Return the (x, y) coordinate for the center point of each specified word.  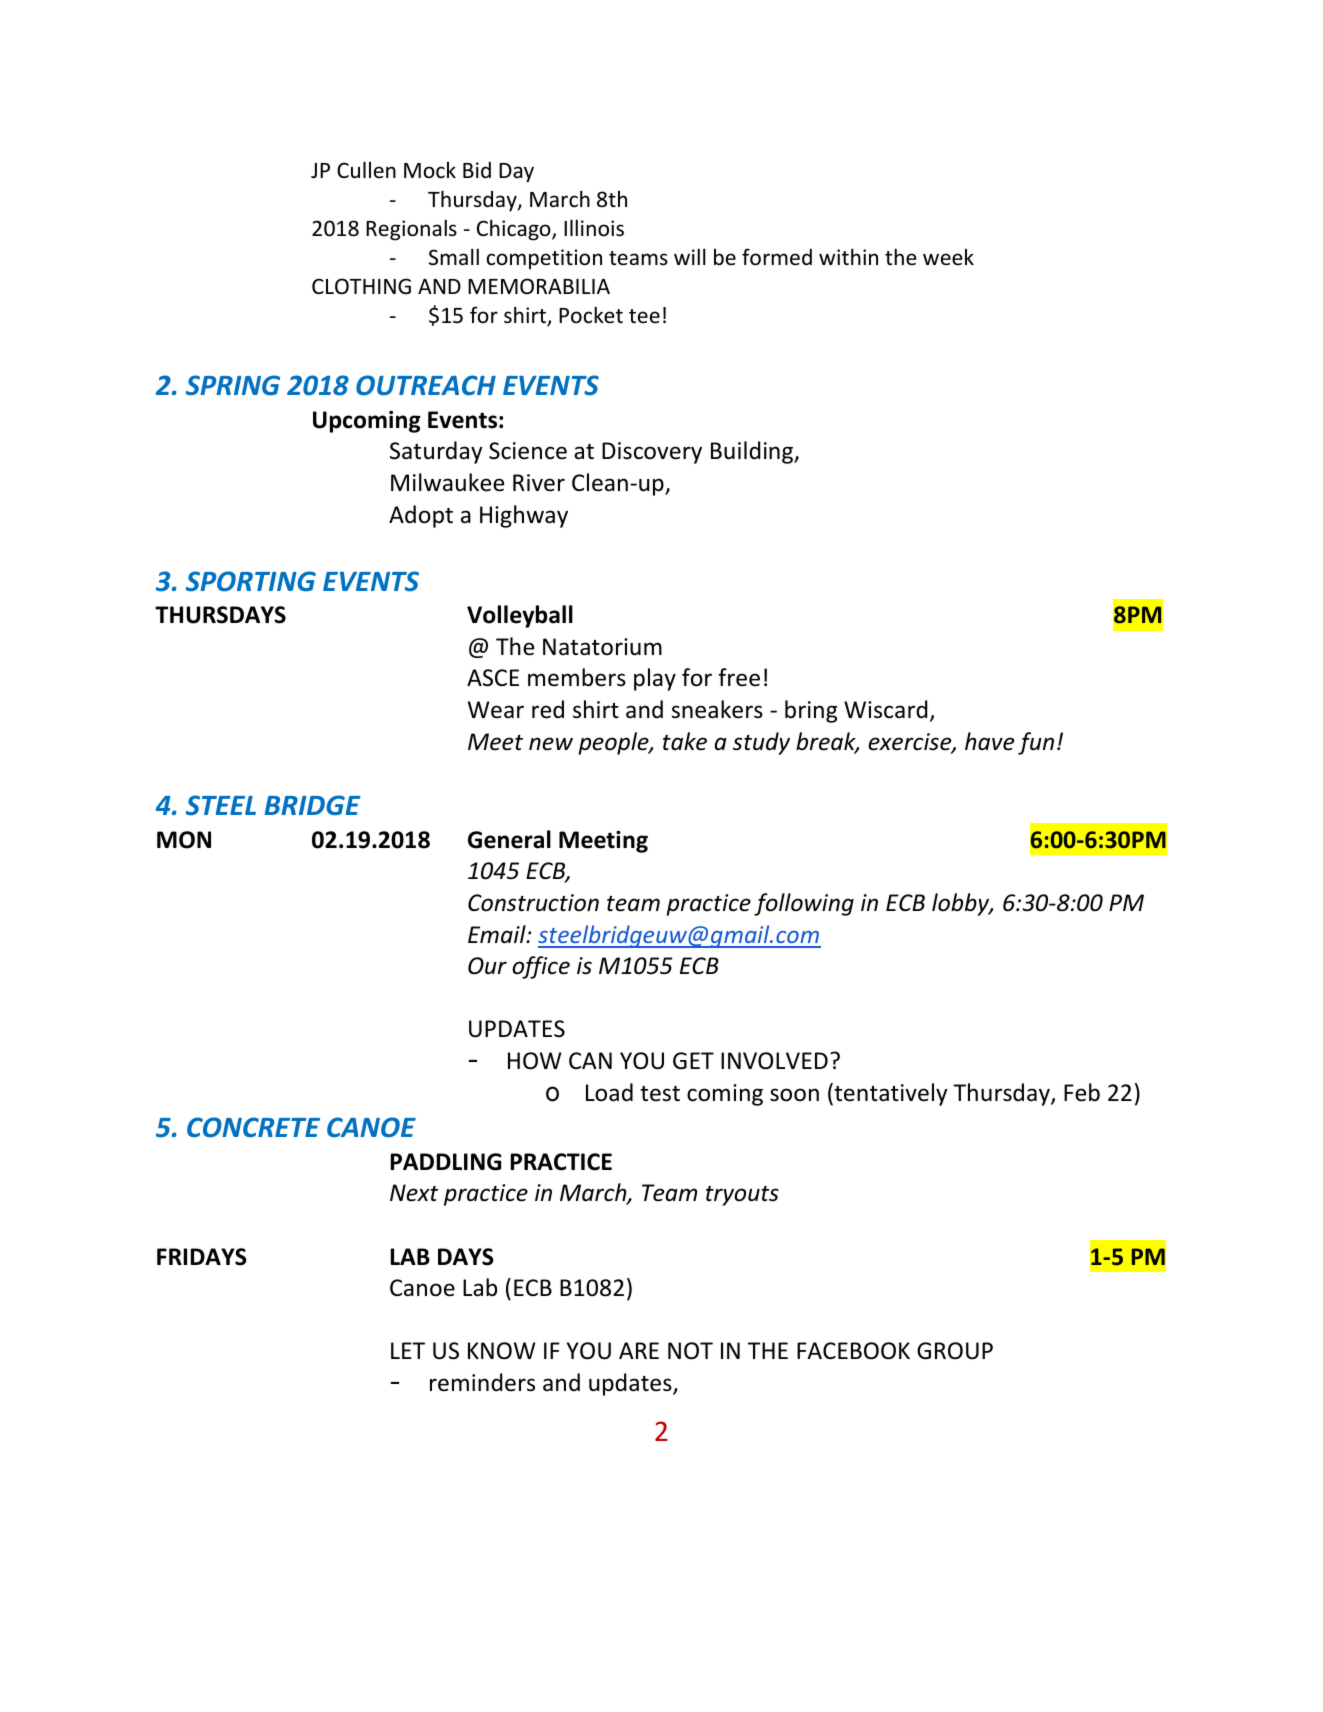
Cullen (366, 170)
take (685, 741)
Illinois (594, 228)
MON (184, 840)
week (948, 257)
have (989, 741)
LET (408, 1350)
